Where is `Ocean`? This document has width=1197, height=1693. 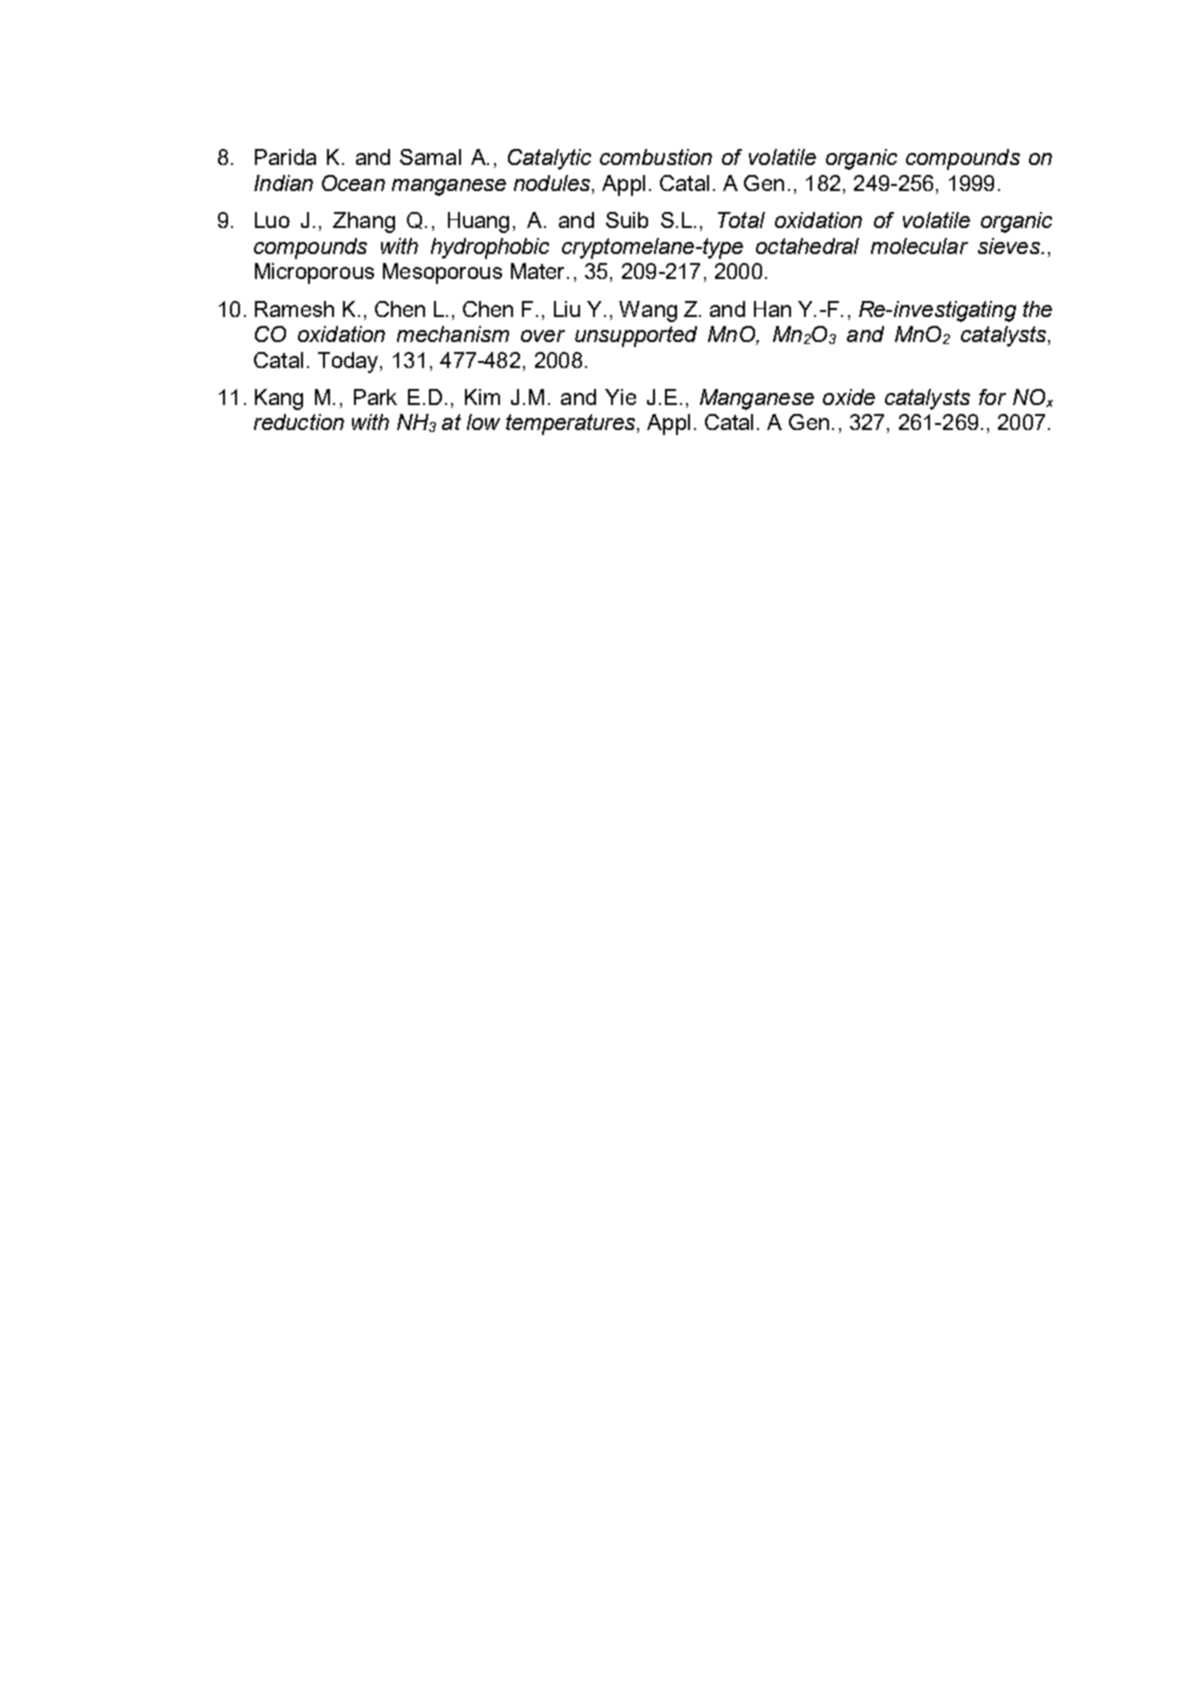
Ocean is located at coordinates (353, 183).
